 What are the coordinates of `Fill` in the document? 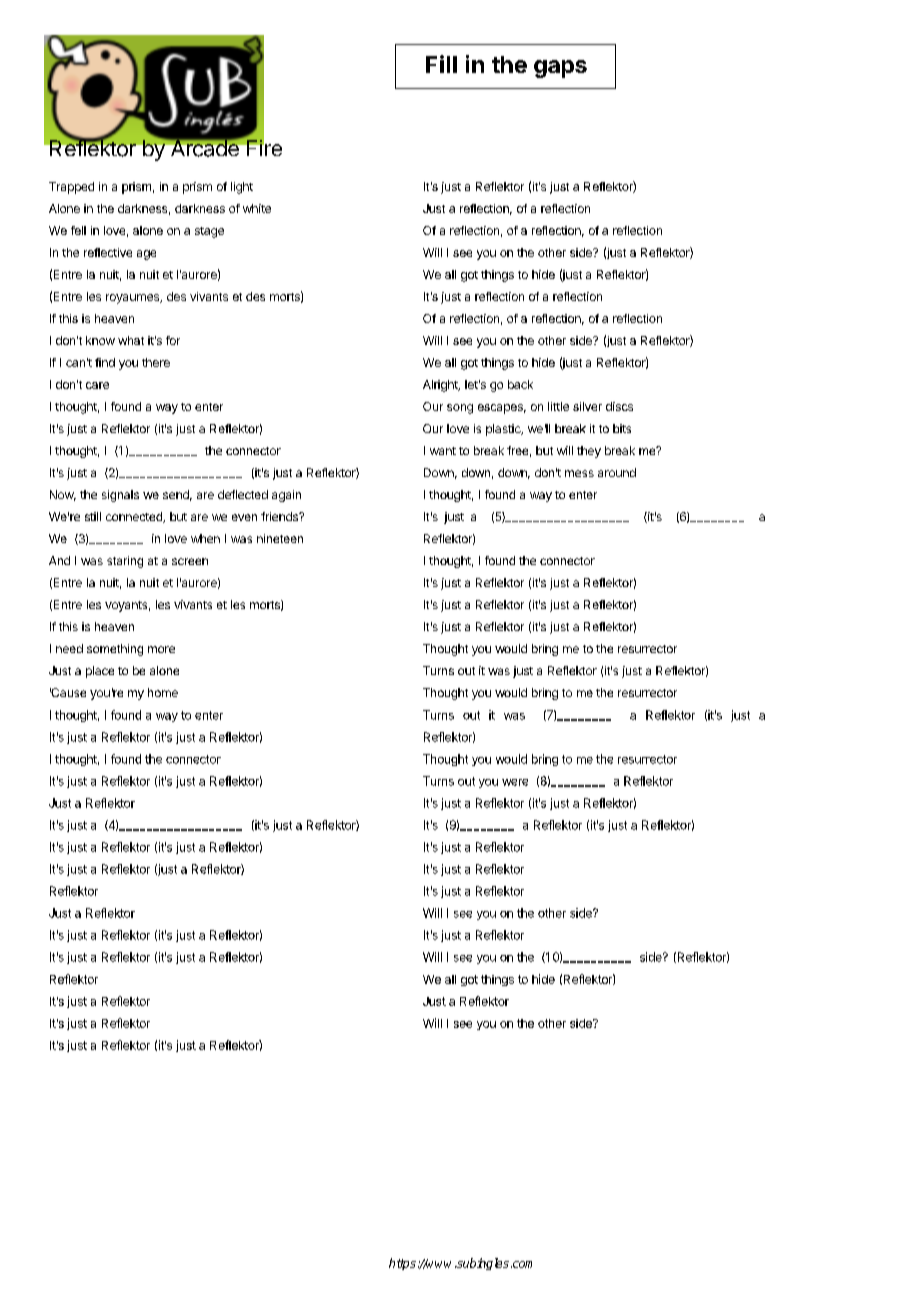 It's located at (441, 64).
